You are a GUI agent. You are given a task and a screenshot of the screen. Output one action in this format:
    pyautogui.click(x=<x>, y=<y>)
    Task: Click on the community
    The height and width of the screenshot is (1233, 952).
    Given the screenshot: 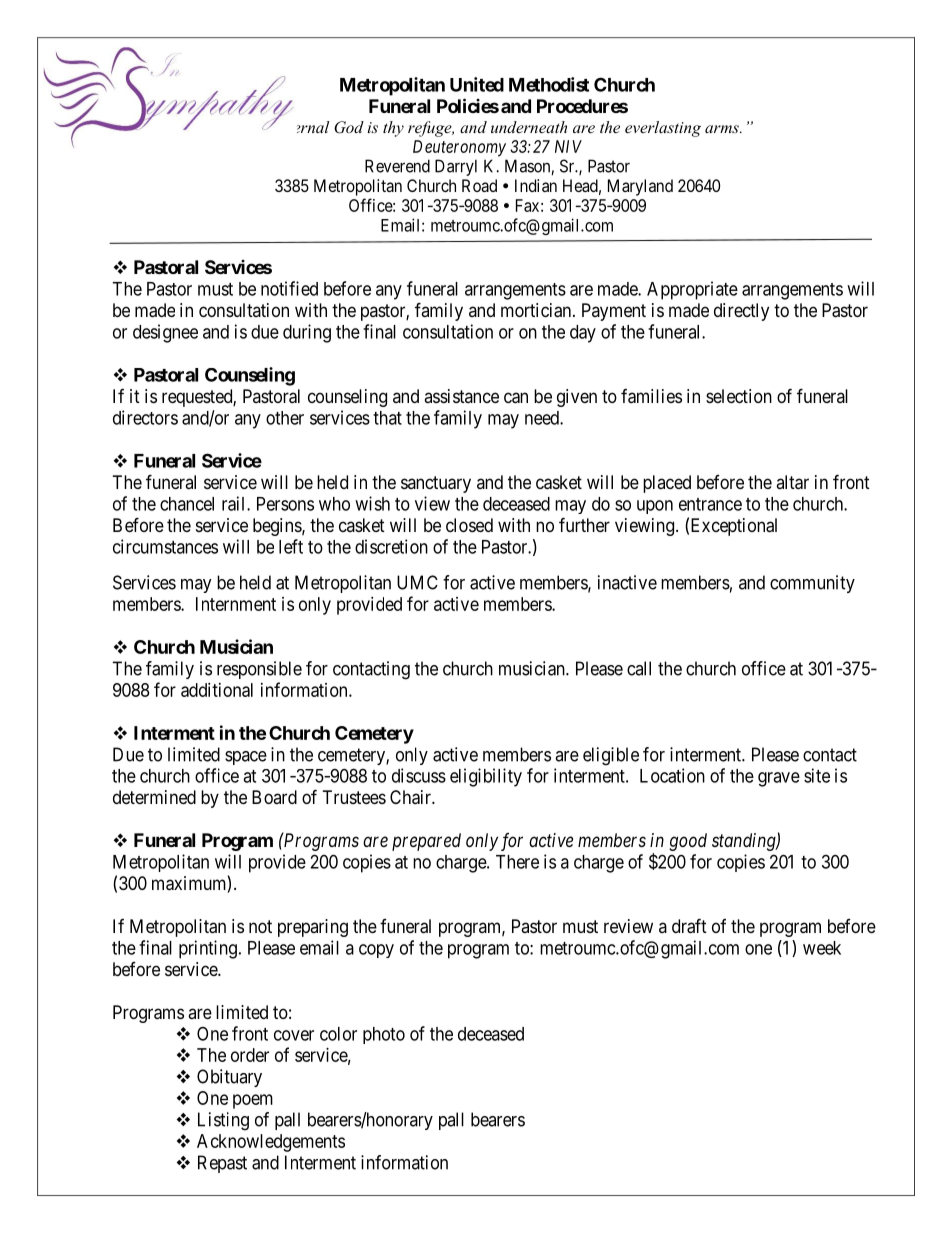 What is the action you would take?
    pyautogui.click(x=812, y=584)
